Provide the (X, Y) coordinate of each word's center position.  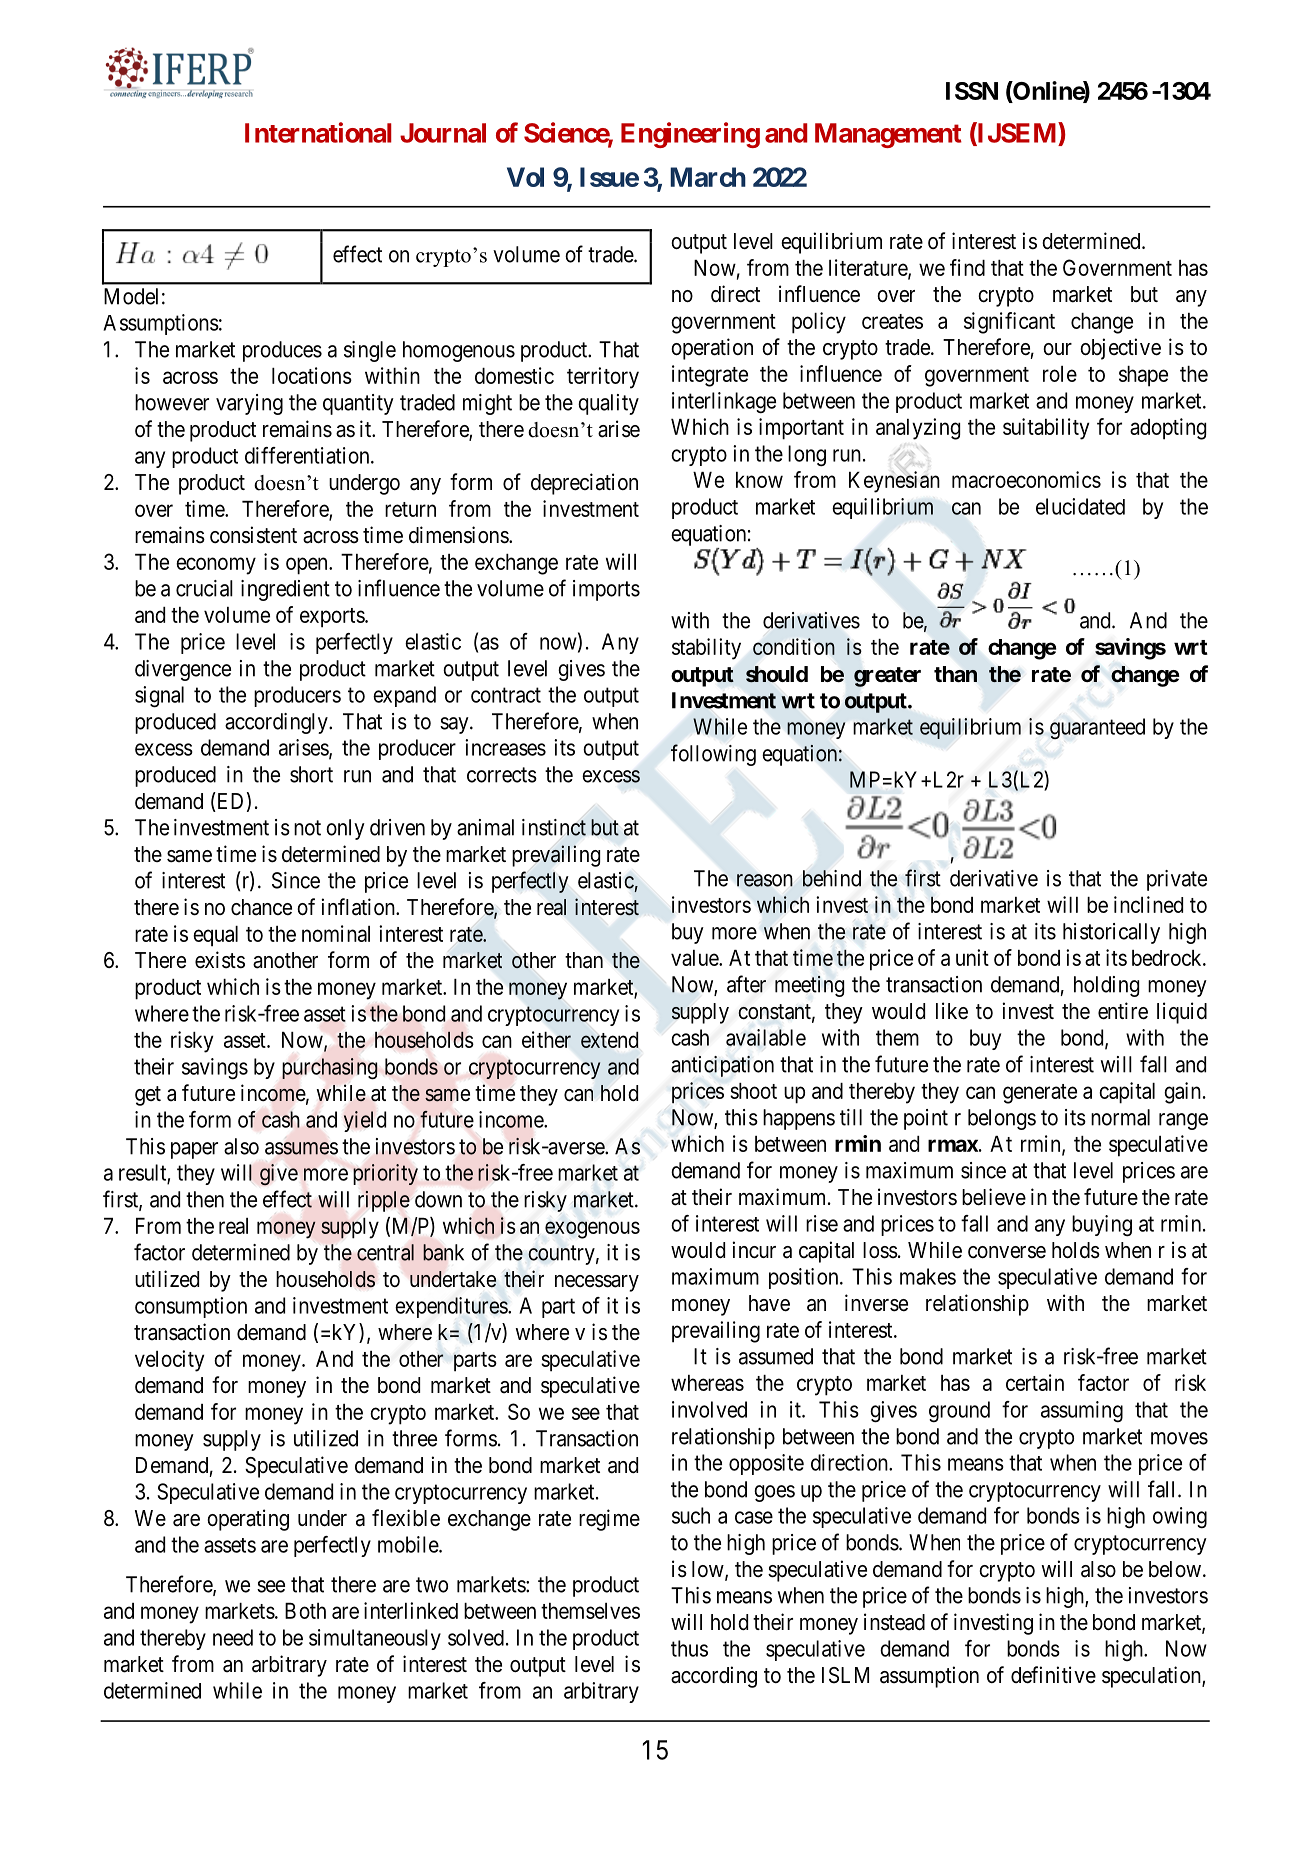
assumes (301, 1148)
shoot (753, 1091)
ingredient (285, 590)
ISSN (972, 91)
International (318, 132)
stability (706, 649)
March (708, 177)
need (233, 1637)
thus (689, 1648)
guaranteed (1097, 728)
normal (1120, 1117)
